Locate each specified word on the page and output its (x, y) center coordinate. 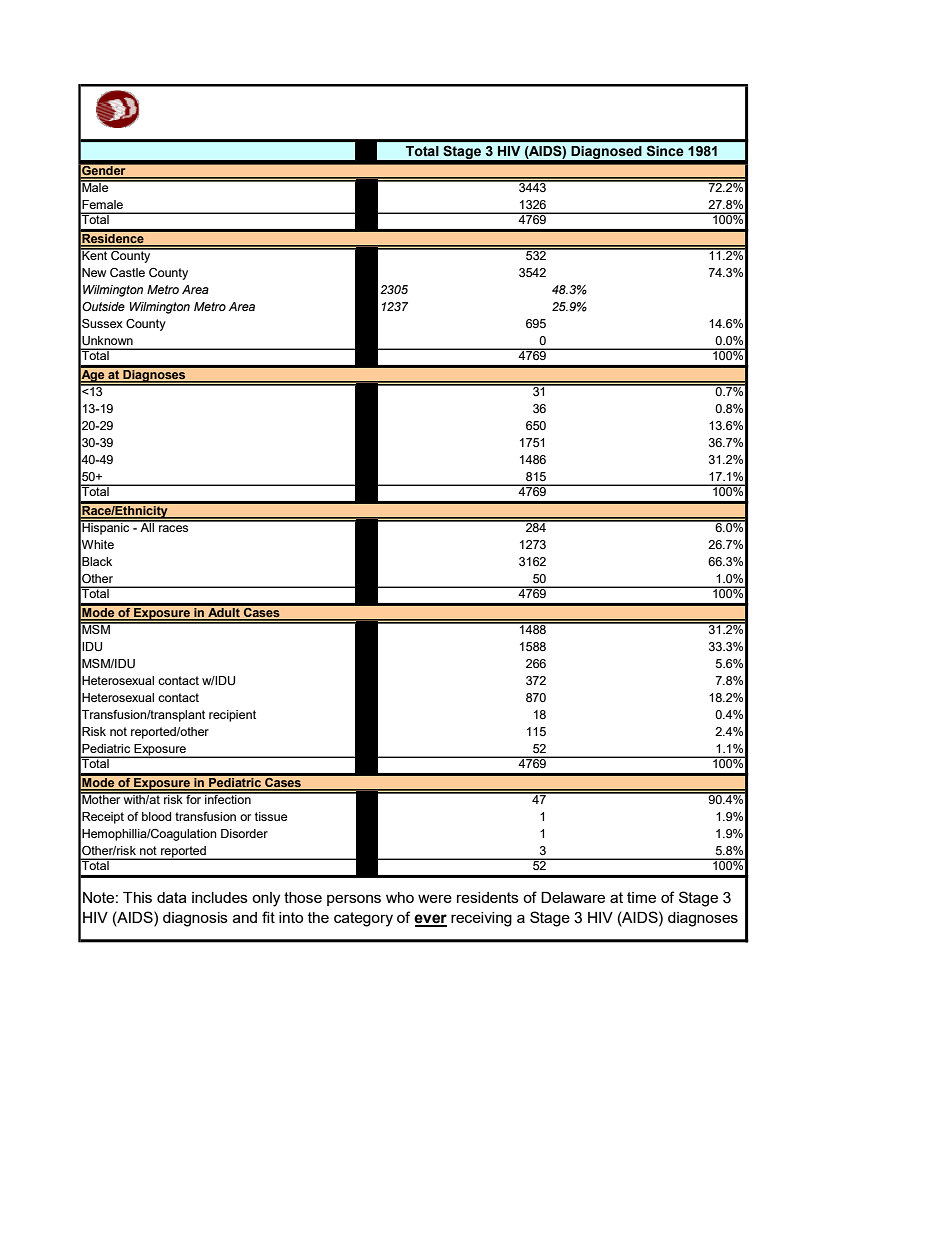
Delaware (573, 897)
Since (665, 151)
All (147, 526)
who (400, 897)
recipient (232, 716)
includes (220, 897)
